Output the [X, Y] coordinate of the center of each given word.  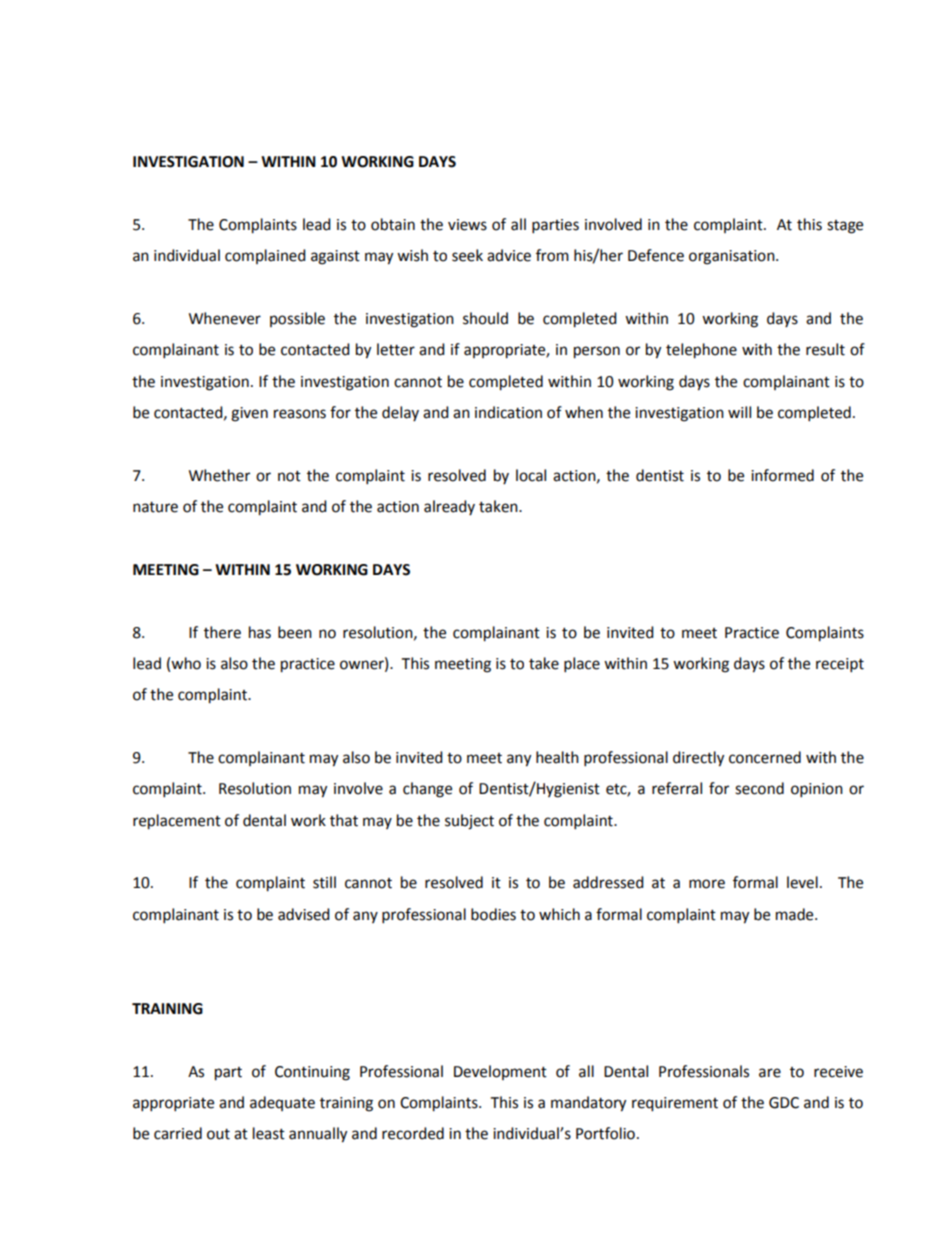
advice [509, 255]
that [344, 820]
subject [469, 822]
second [759, 788]
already [449, 507]
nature [155, 507]
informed [782, 475]
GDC [784, 1103]
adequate [282, 1103]
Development [500, 1072]
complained [265, 256]
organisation [733, 257]
